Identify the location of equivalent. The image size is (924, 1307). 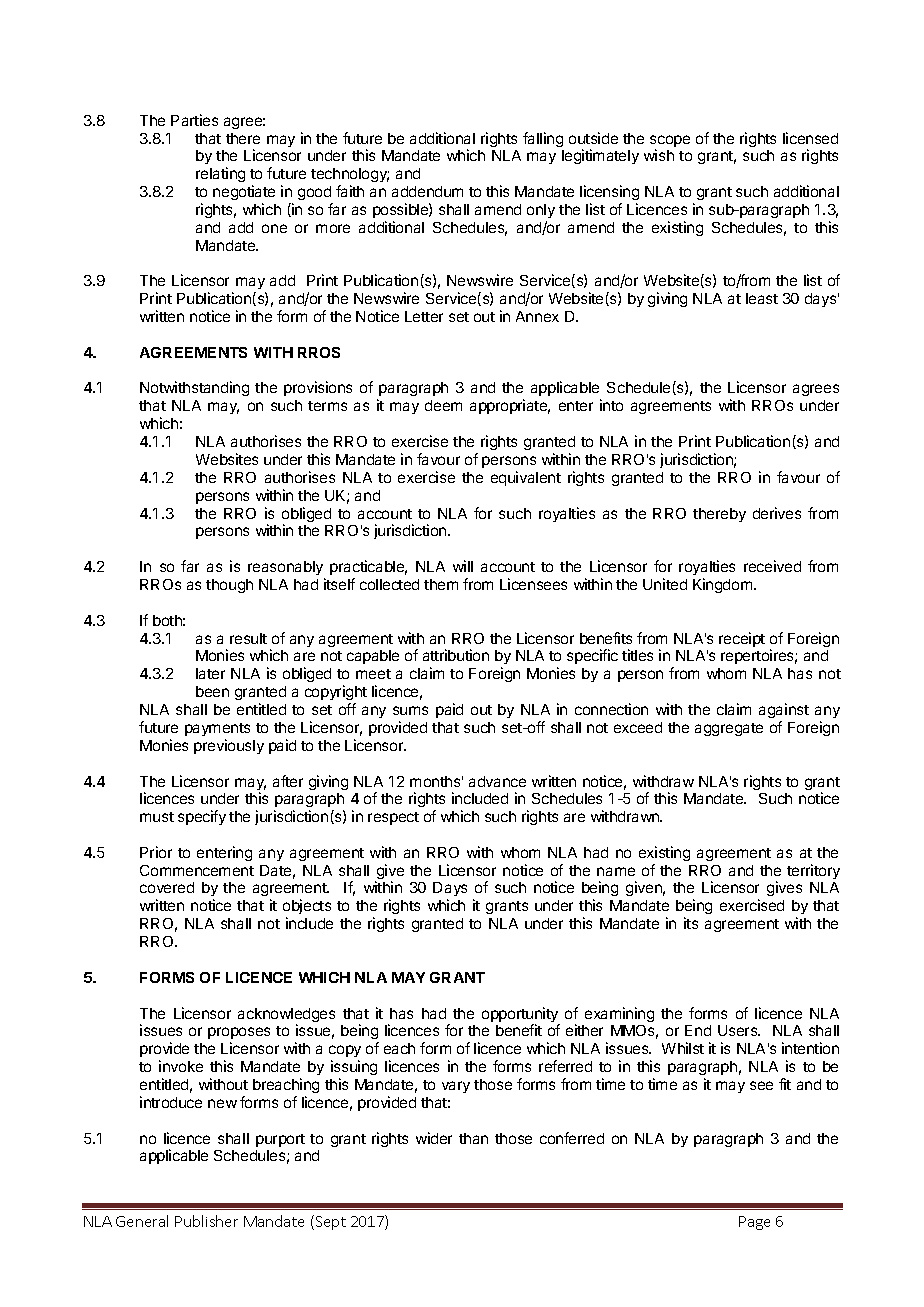
(526, 478).
